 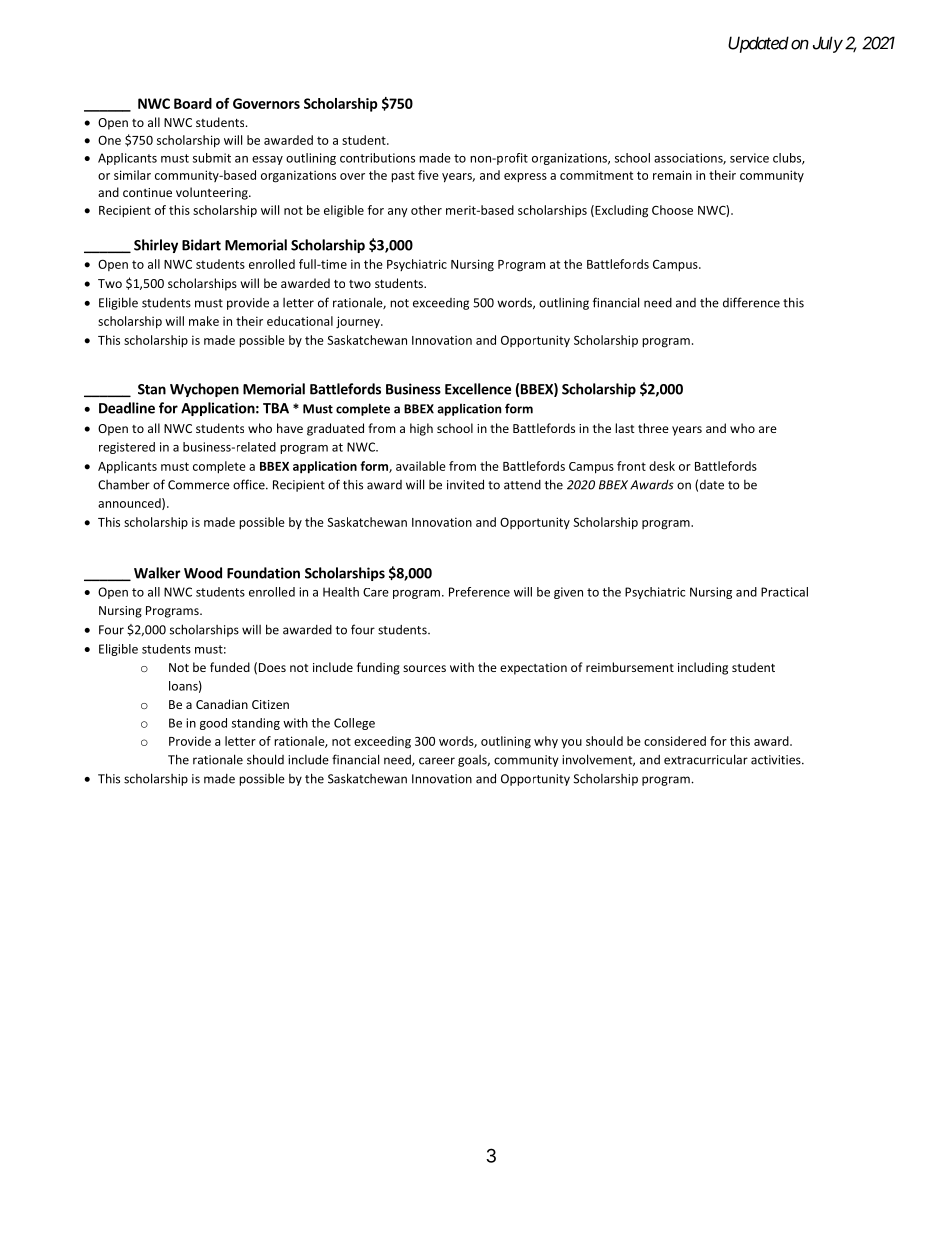 I want to click on Preference, so click(x=479, y=592).
